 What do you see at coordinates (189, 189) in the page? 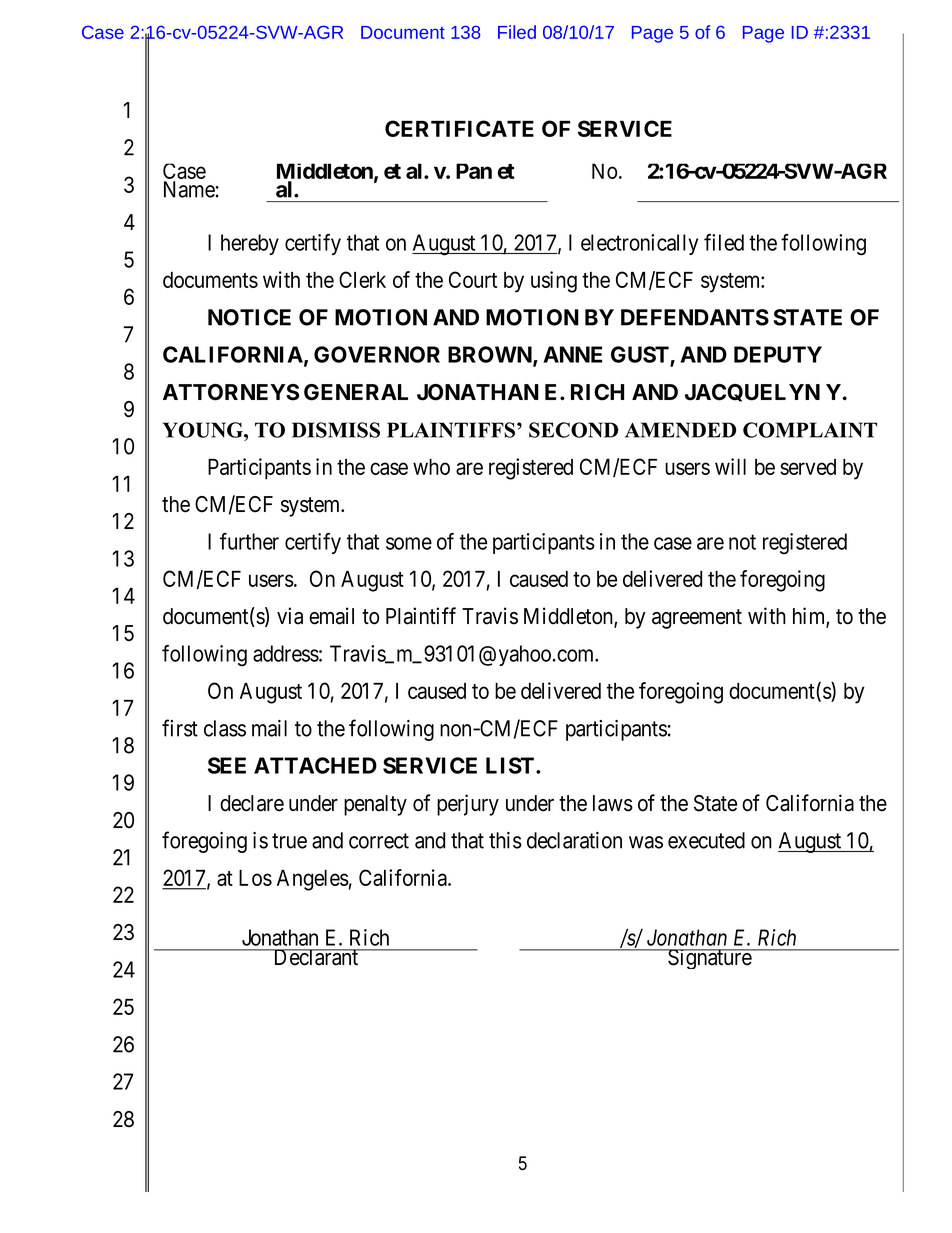
I see `Name` at bounding box center [189, 189].
